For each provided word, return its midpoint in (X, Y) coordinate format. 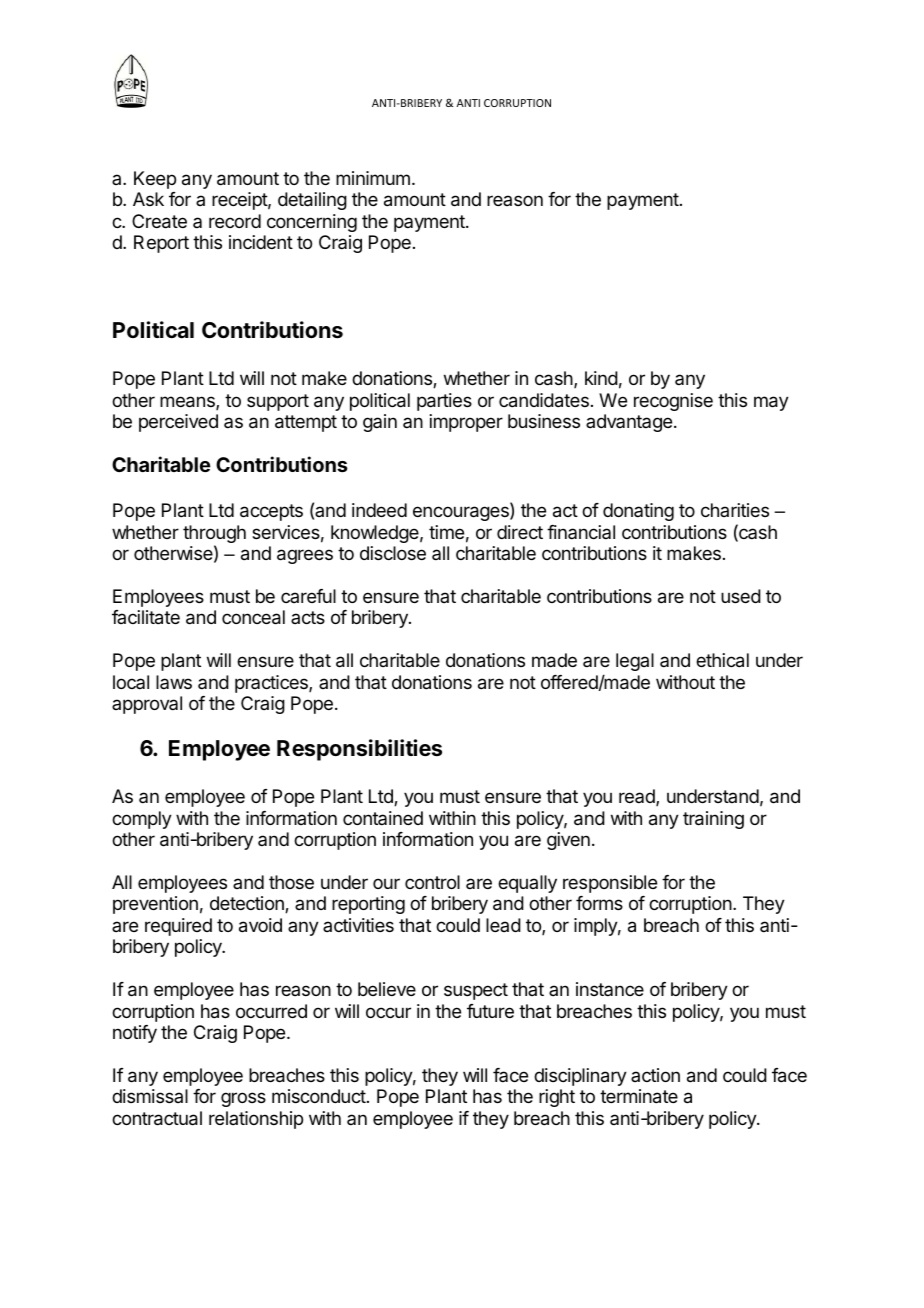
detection (248, 904)
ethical (722, 660)
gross (243, 1099)
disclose (393, 553)
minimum (373, 178)
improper (466, 423)
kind (601, 378)
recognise (673, 402)
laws (174, 682)
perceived (178, 423)
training (713, 820)
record (235, 221)
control (432, 882)
